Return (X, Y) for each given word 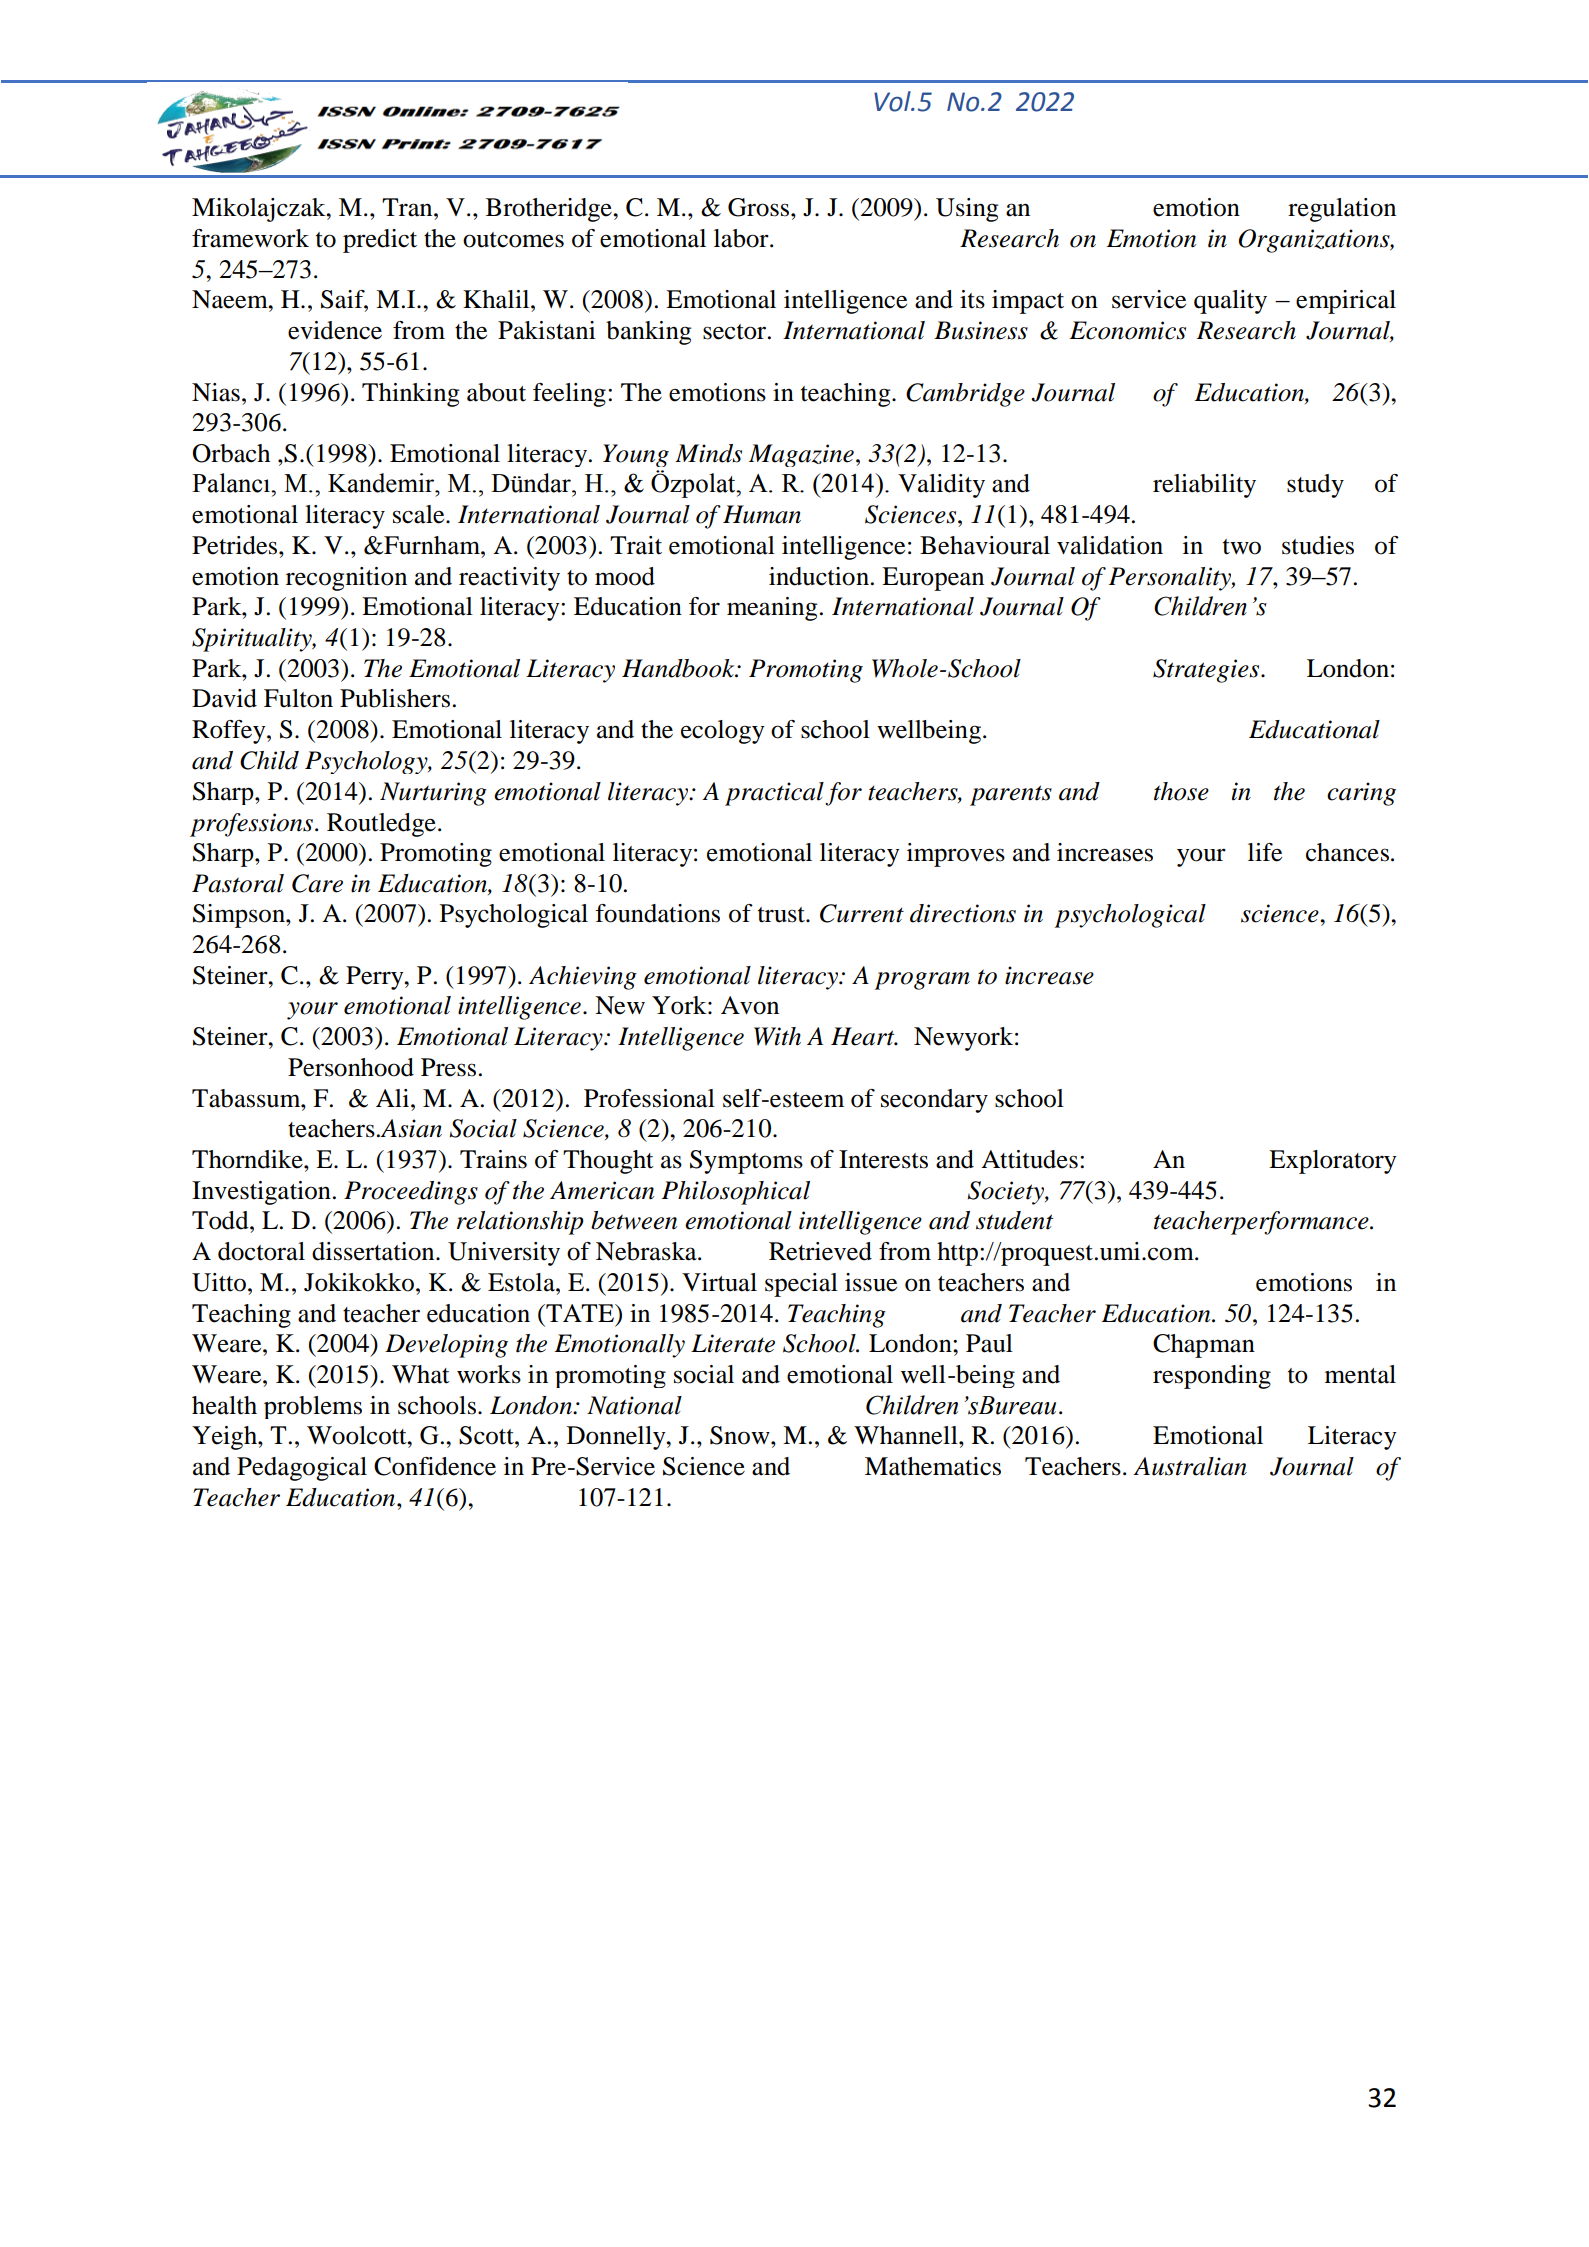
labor (742, 238)
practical (774, 794)
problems (313, 1407)
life (1265, 852)
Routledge (381, 825)
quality (1230, 302)
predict (380, 241)
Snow (741, 1435)
